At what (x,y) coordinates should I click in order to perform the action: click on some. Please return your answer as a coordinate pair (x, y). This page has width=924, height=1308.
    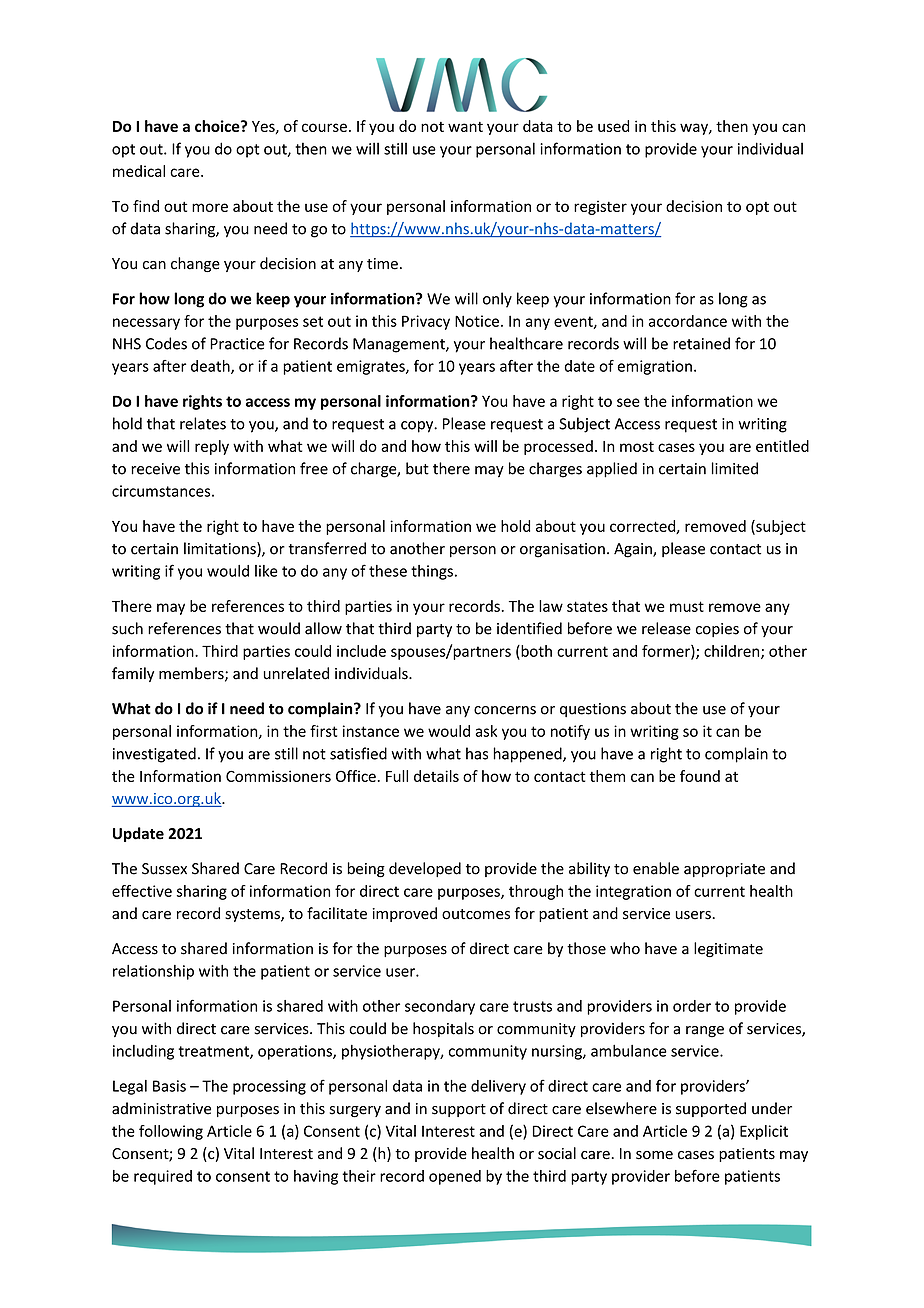
    Looking at the image, I should click on (654, 1155).
